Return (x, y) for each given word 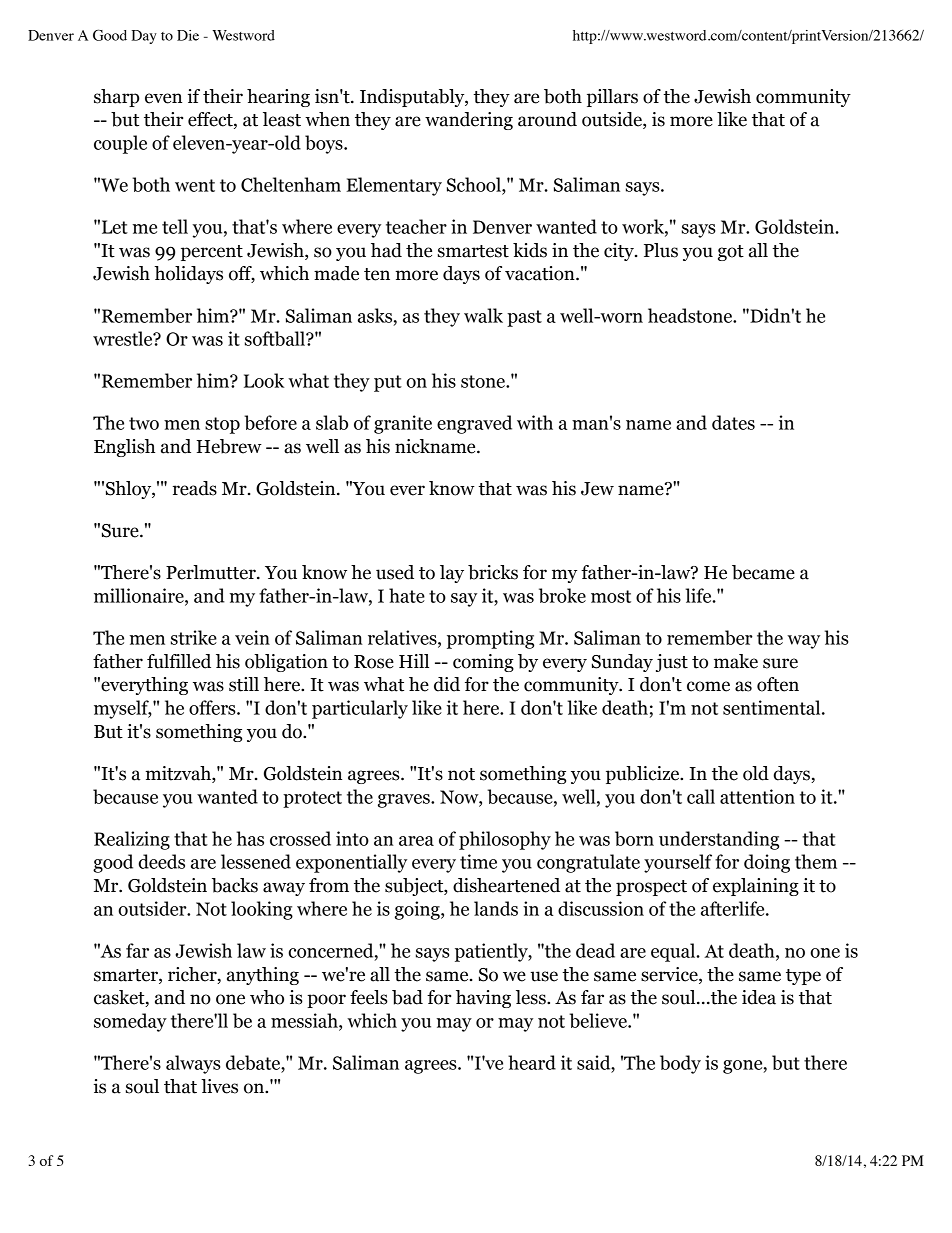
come (708, 686)
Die (188, 35)
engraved (474, 424)
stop (222, 425)
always (193, 1064)
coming (483, 663)
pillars (612, 98)
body (680, 1064)
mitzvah (179, 774)
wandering (469, 121)
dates (733, 422)
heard (532, 1062)
